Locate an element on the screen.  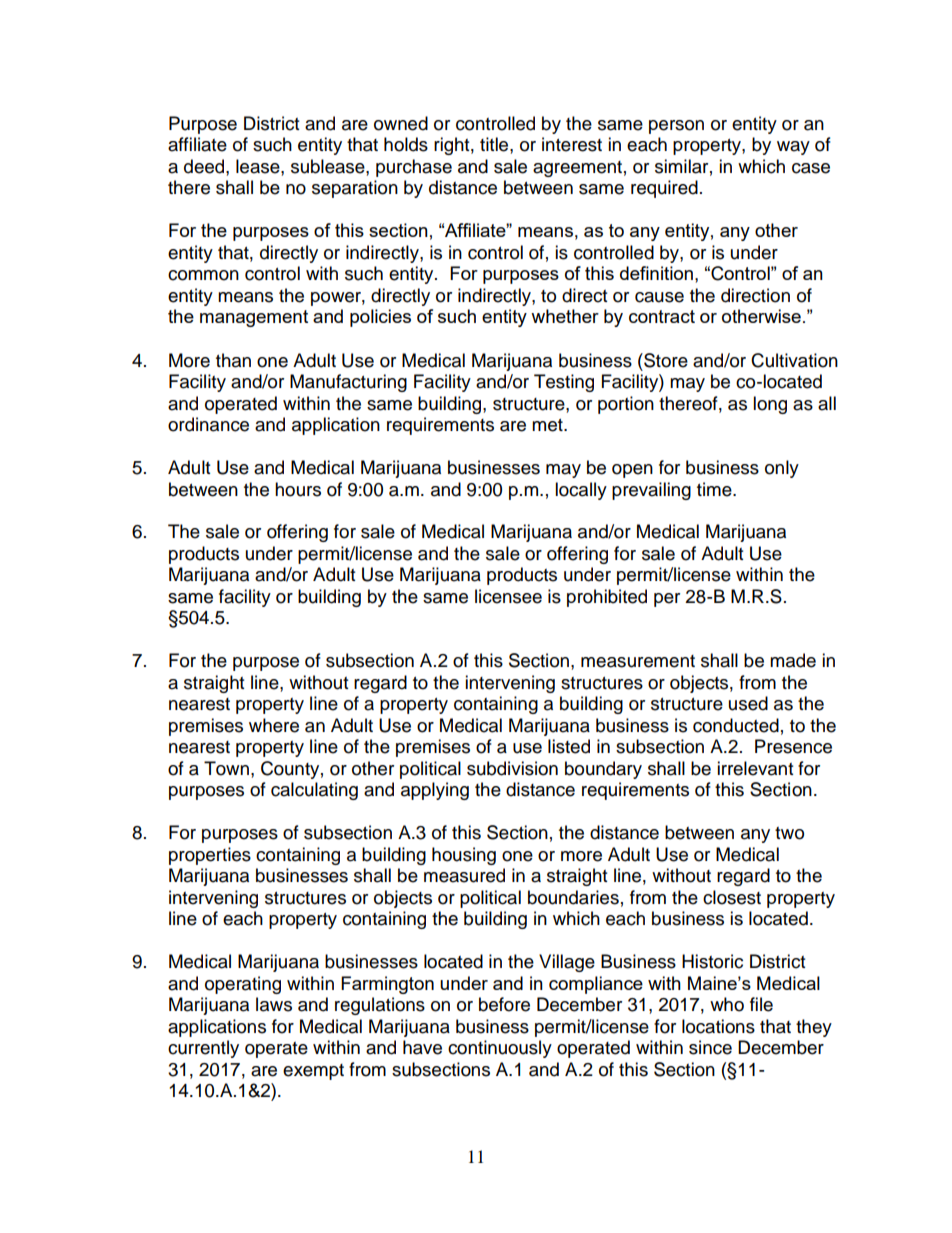
calculating is located at coordinates (314, 791).
